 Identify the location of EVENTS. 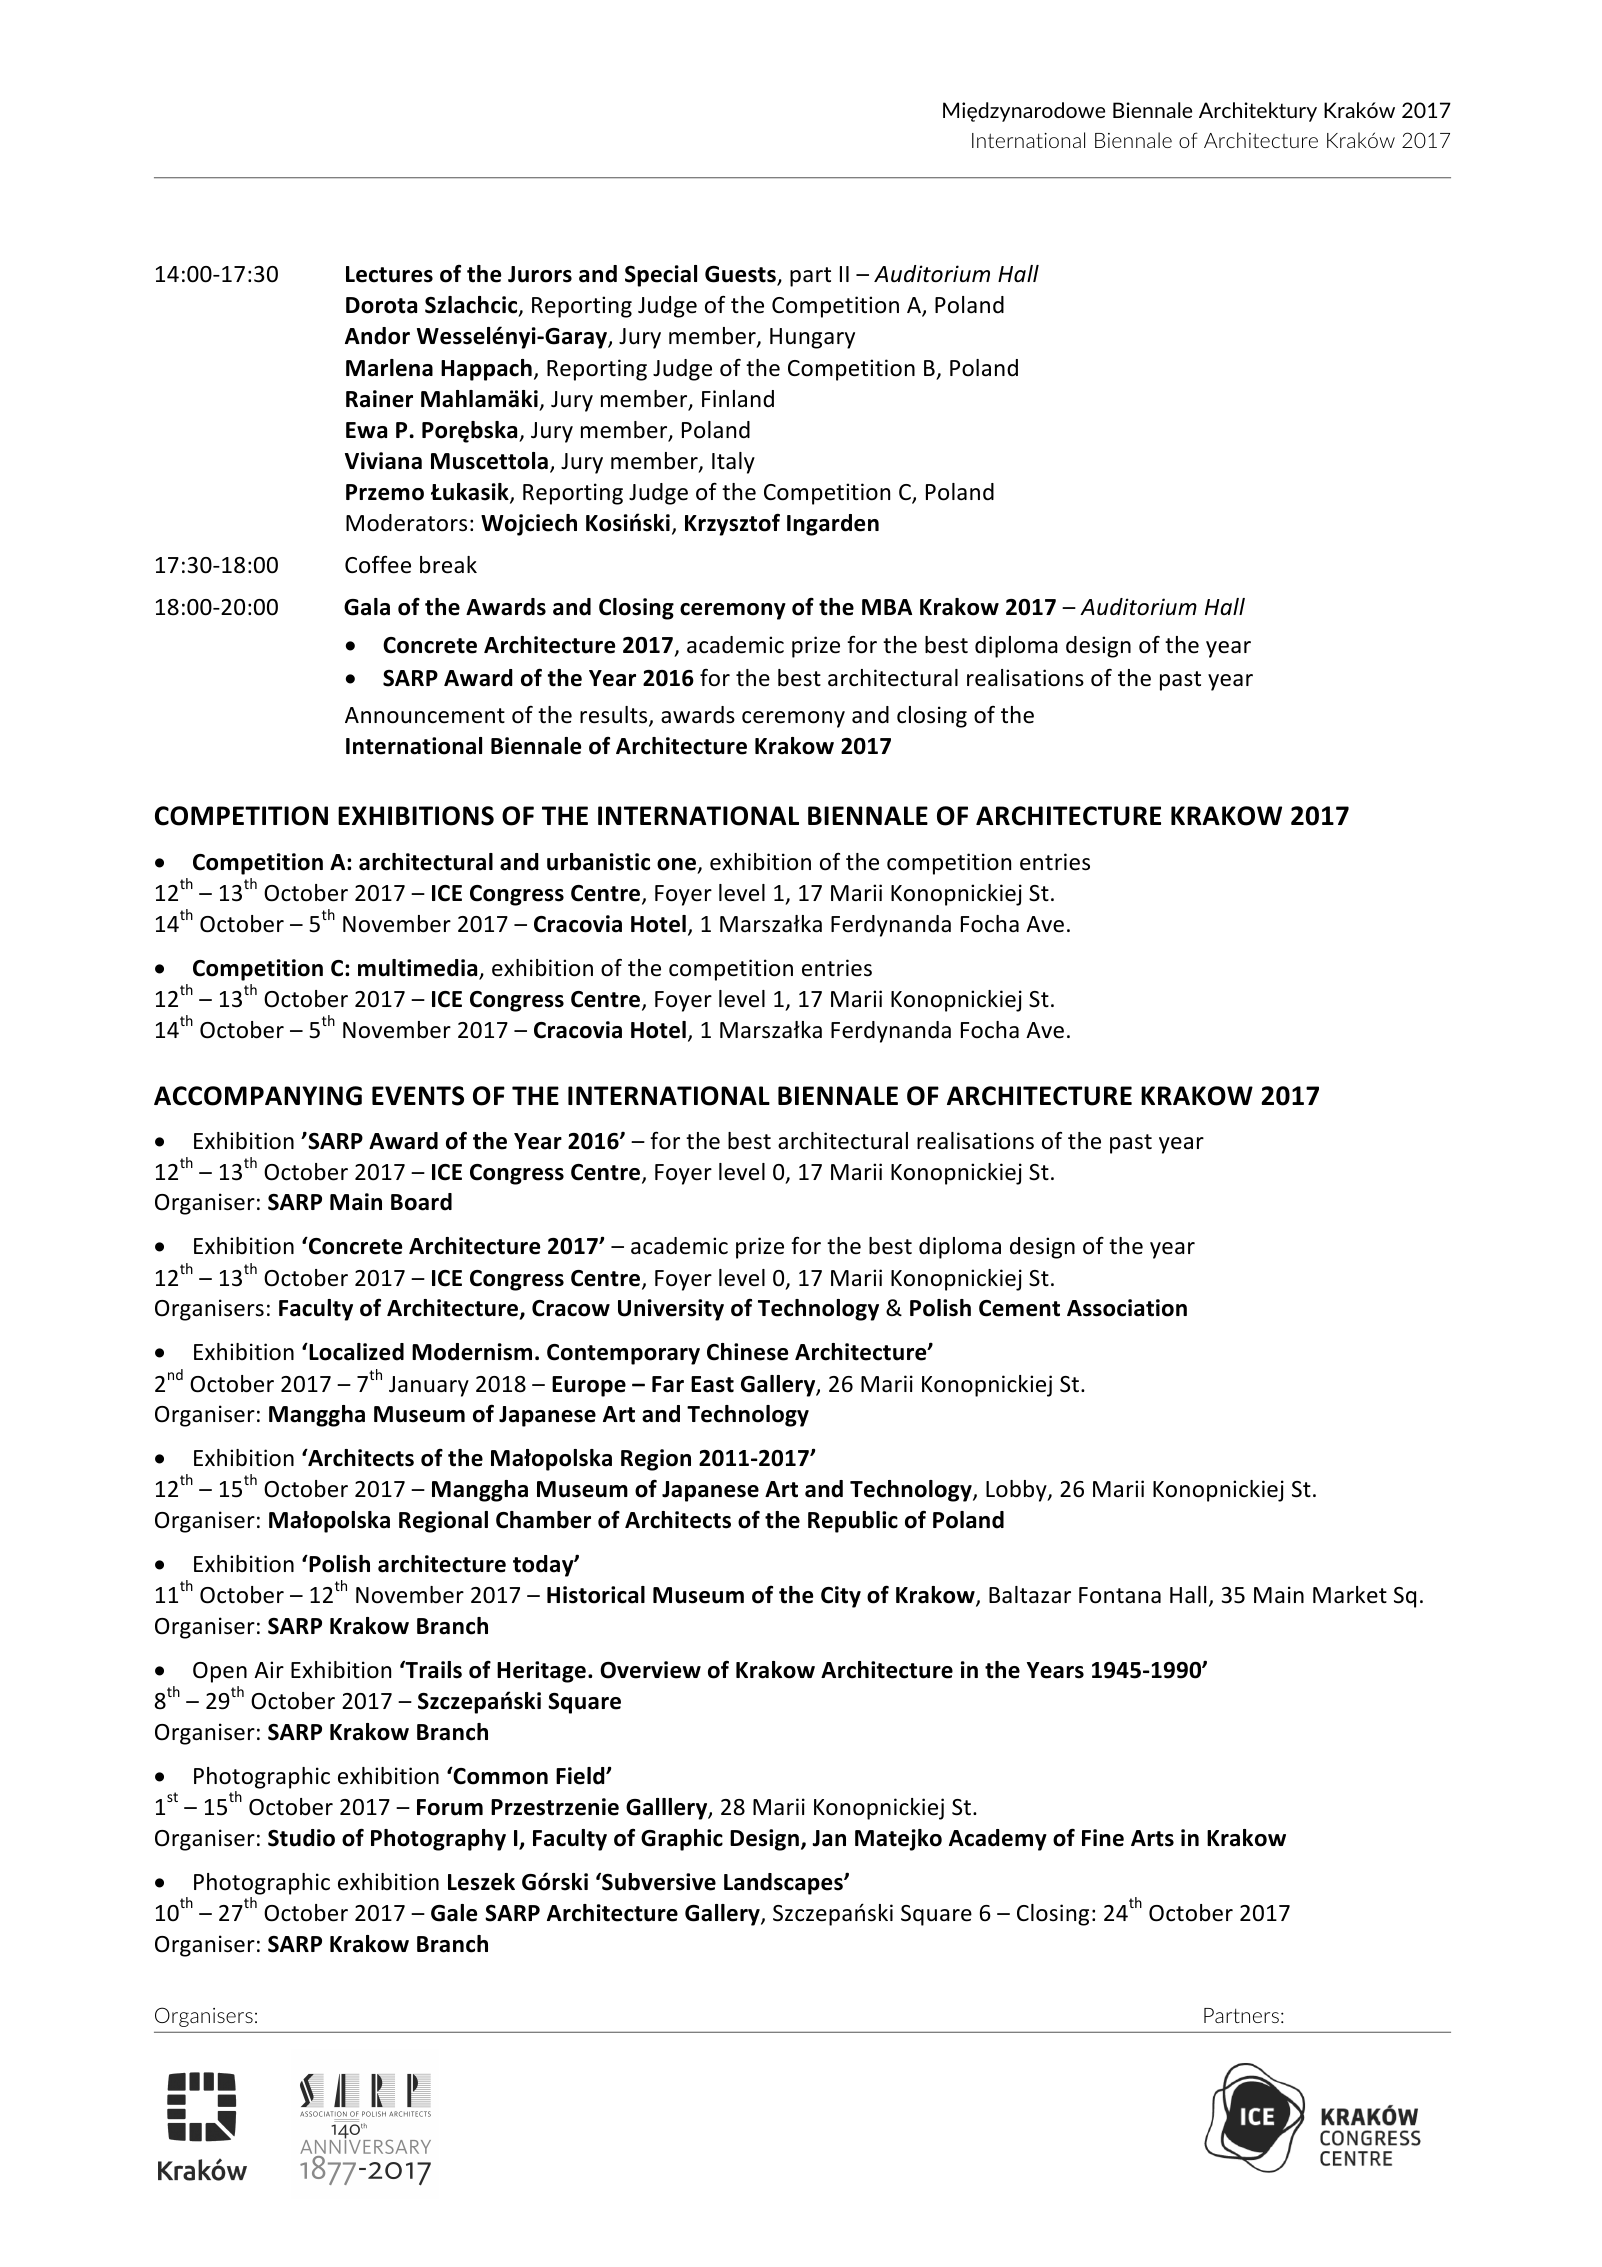
(418, 1096).
